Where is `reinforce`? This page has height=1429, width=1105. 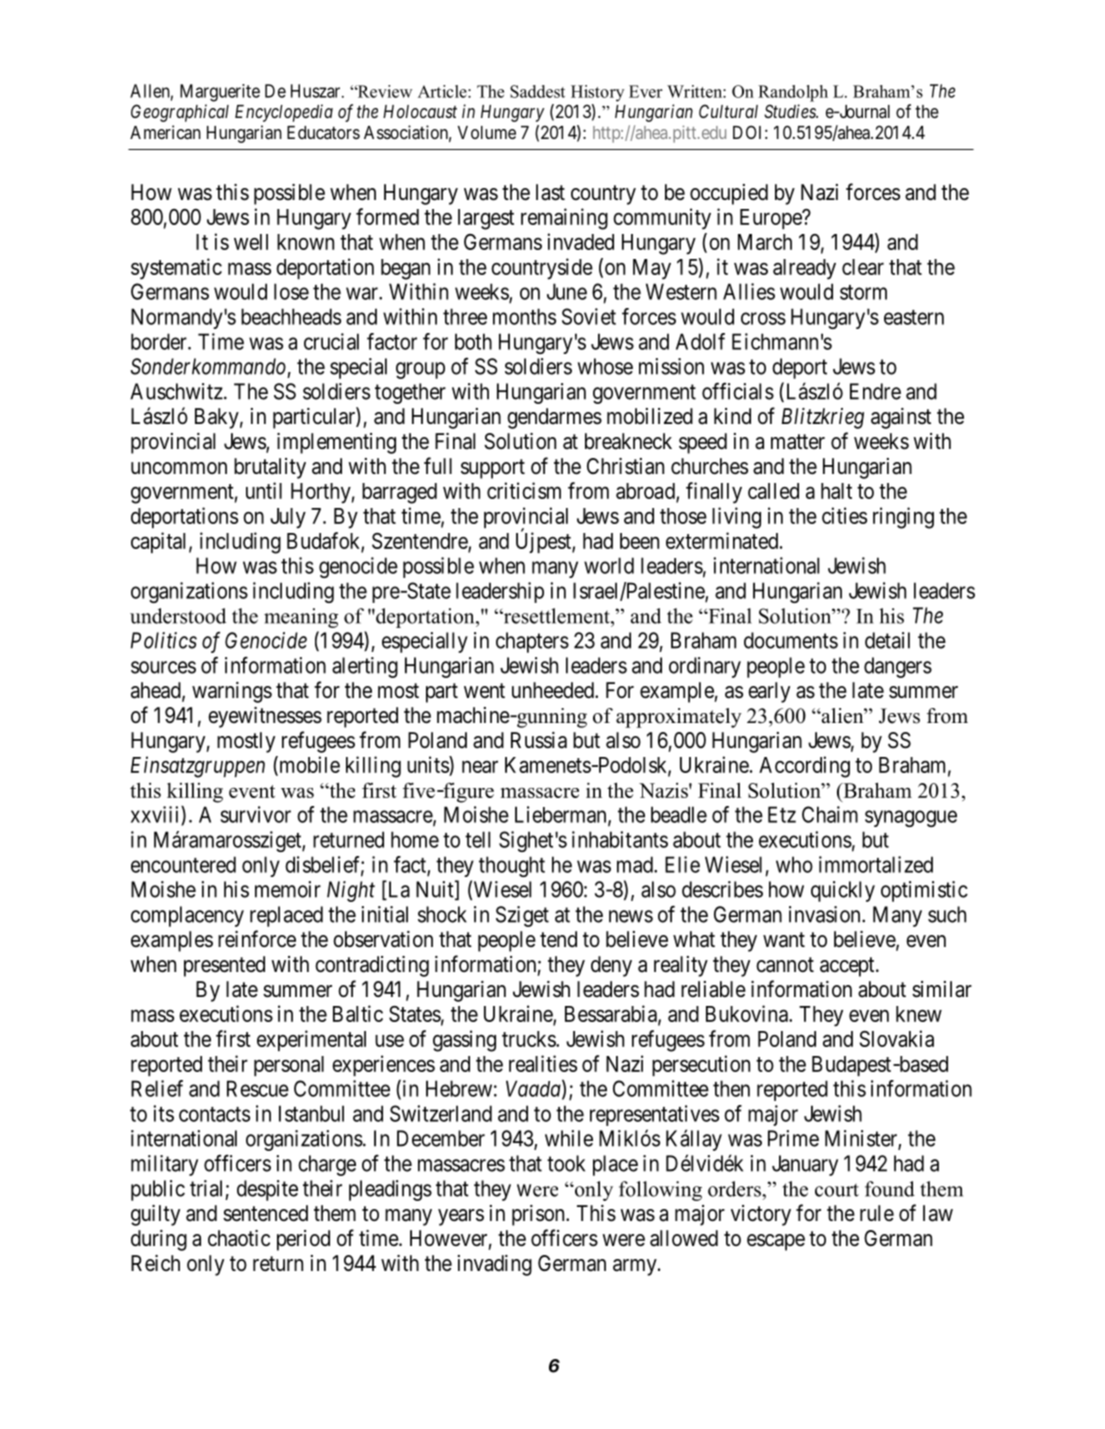
reinforce is located at coordinates (257, 939).
